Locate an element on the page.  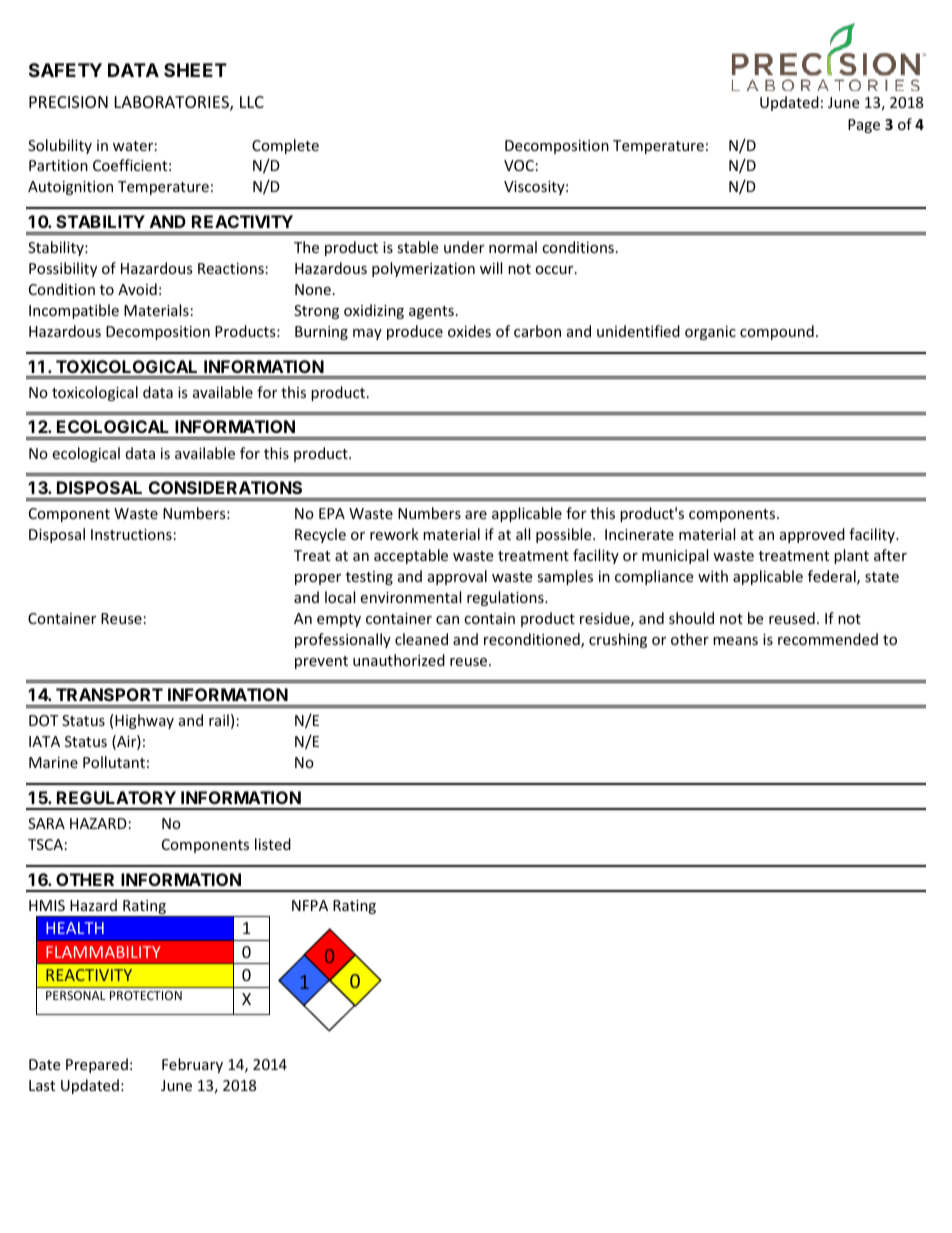
NFPA is located at coordinates (310, 905).
